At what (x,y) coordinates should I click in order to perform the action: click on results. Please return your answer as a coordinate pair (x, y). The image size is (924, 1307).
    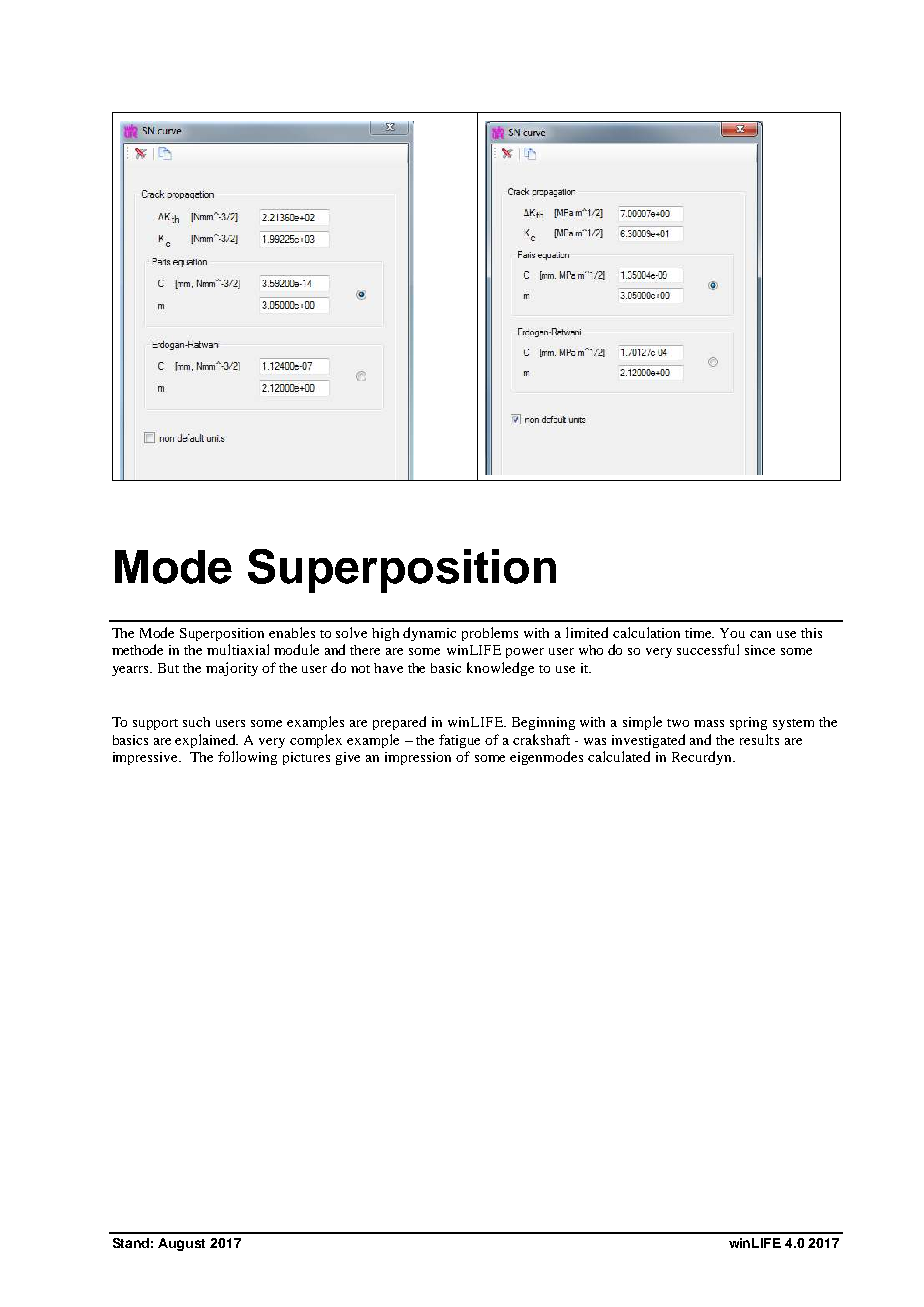
    Looking at the image, I should click on (759, 739).
